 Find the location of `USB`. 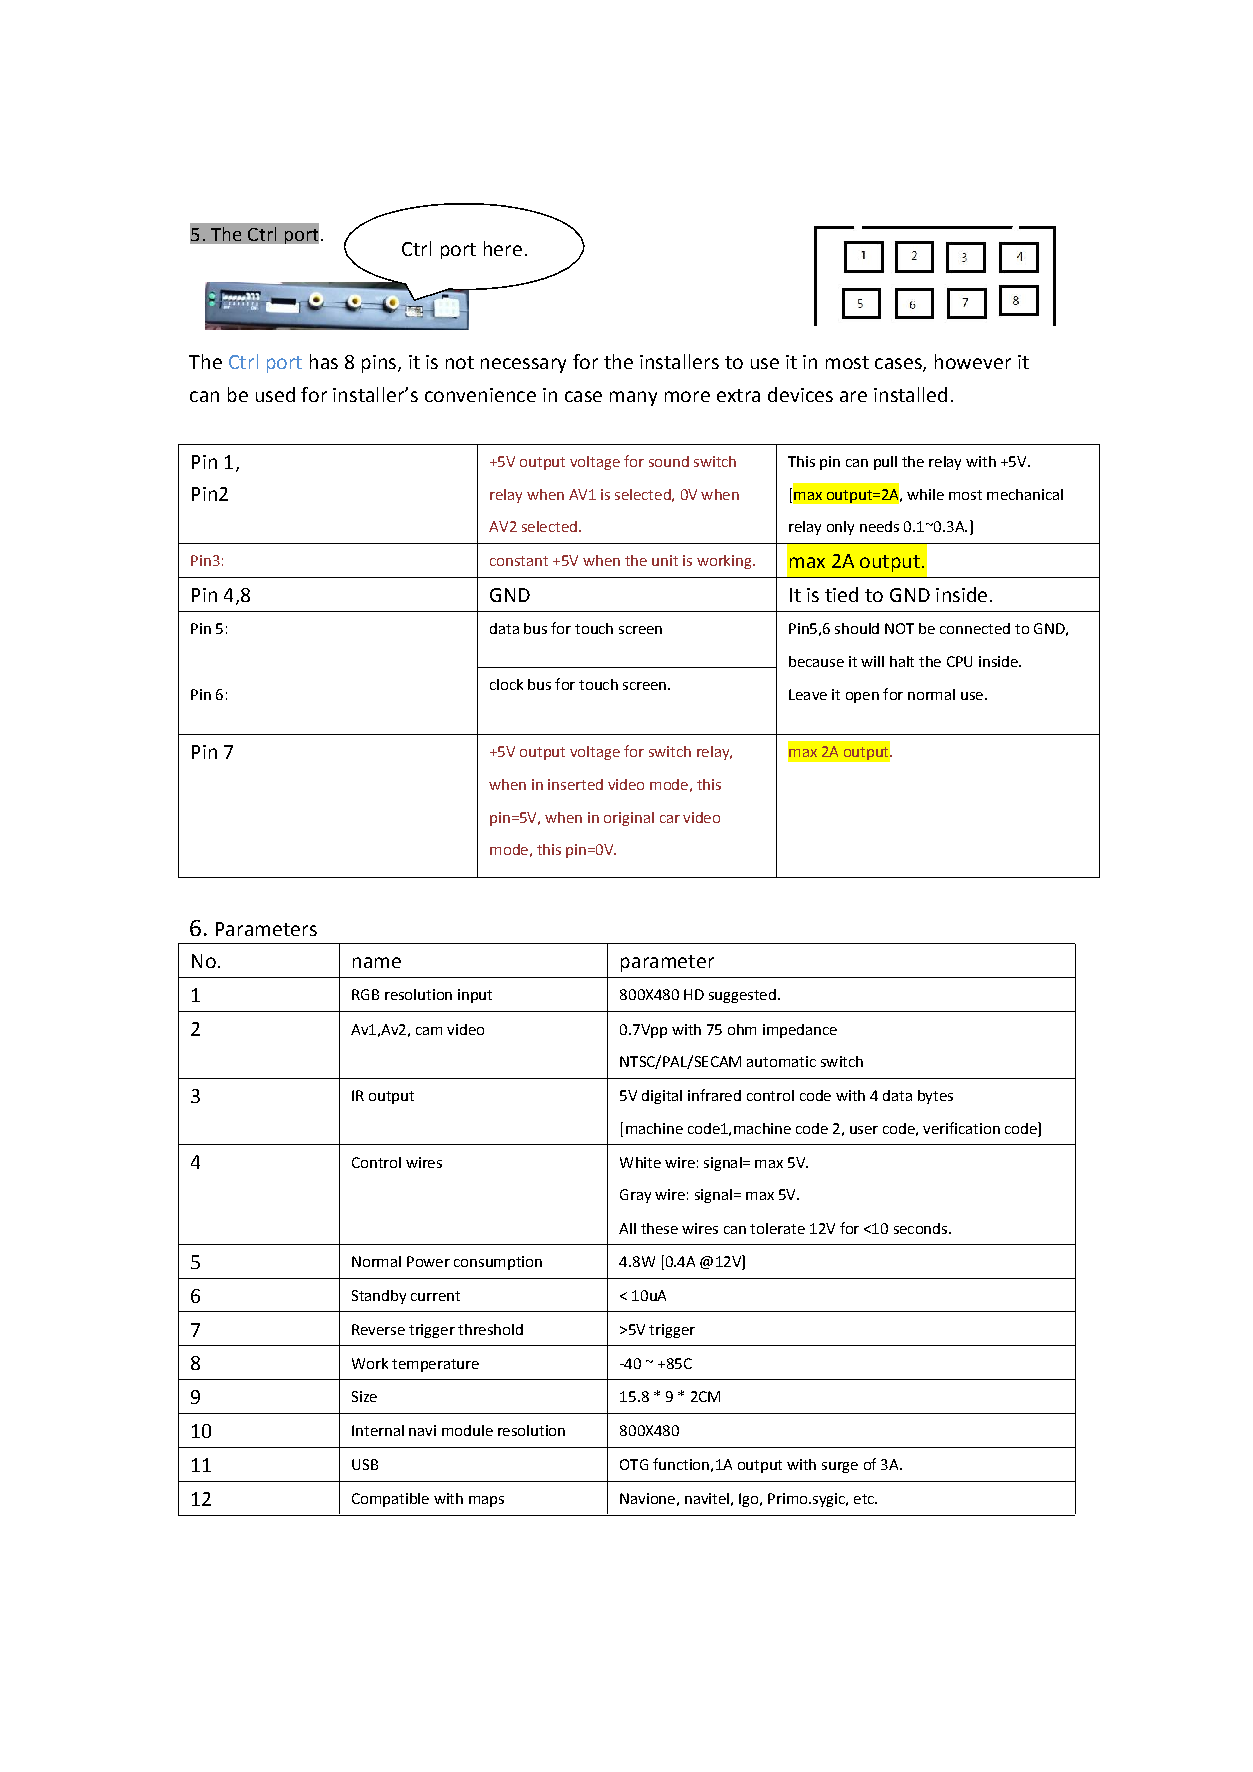

USB is located at coordinates (365, 1464).
